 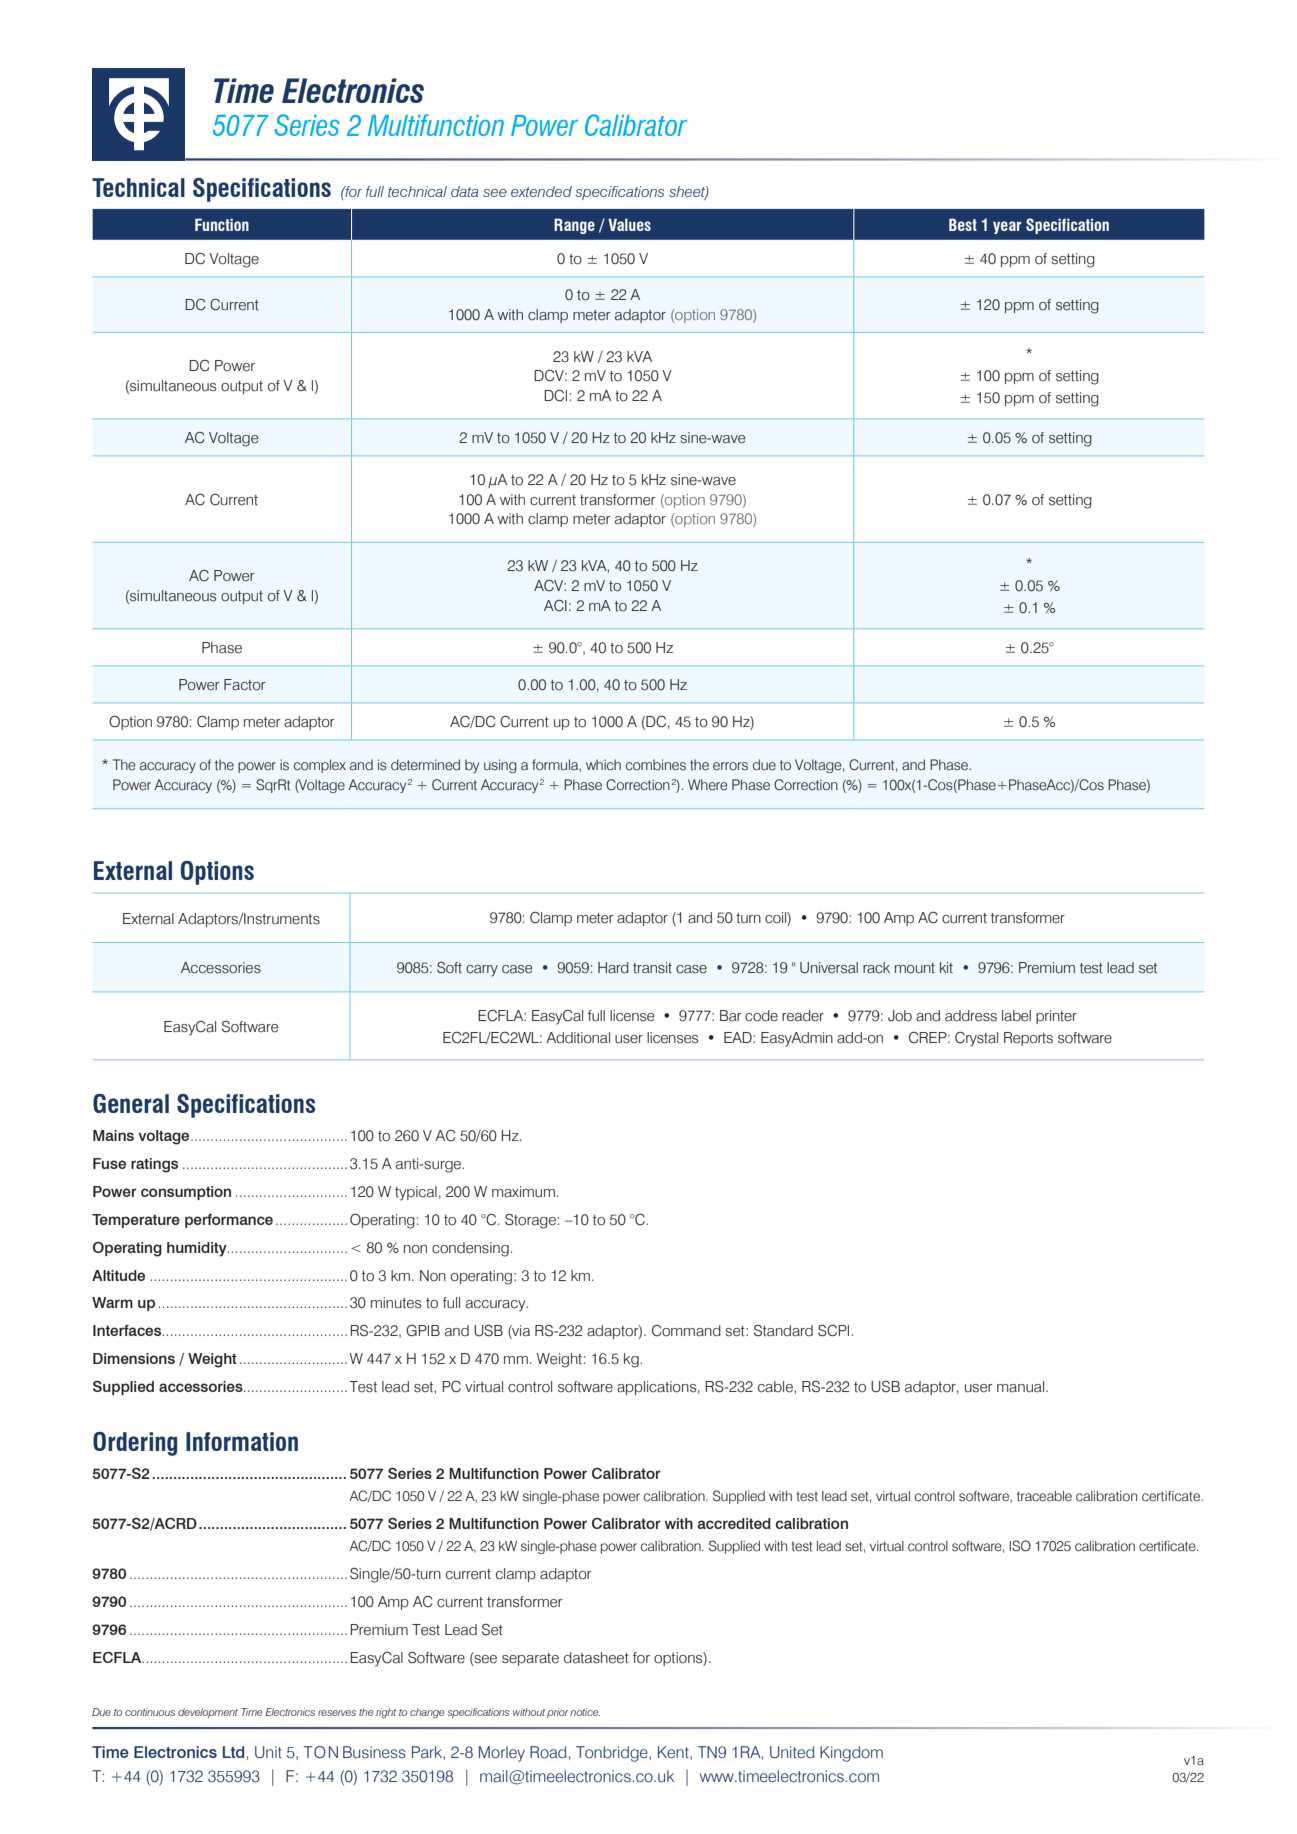 I want to click on ISO, so click(x=1020, y=1546).
